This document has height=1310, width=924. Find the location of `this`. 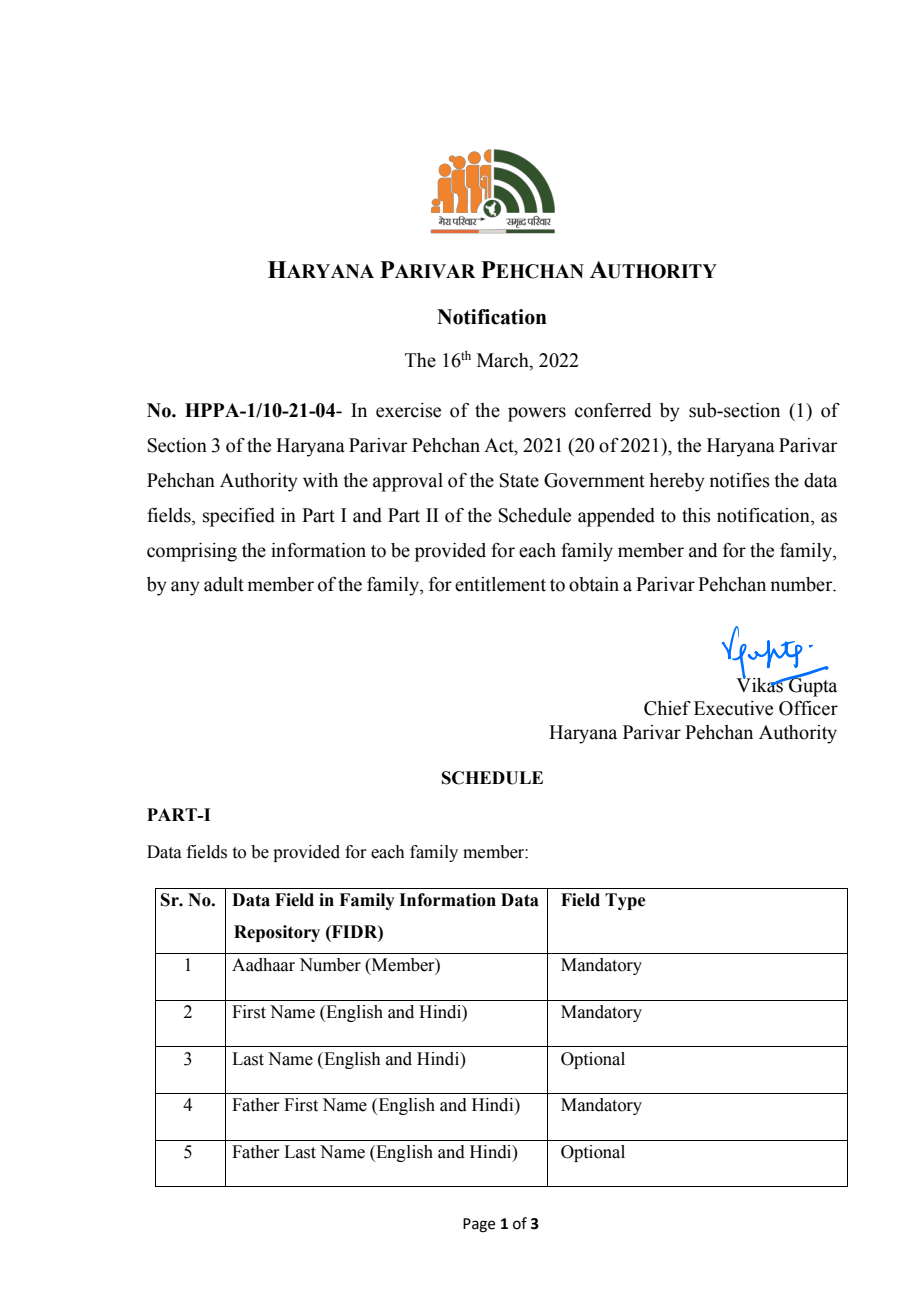

this is located at coordinates (696, 515).
